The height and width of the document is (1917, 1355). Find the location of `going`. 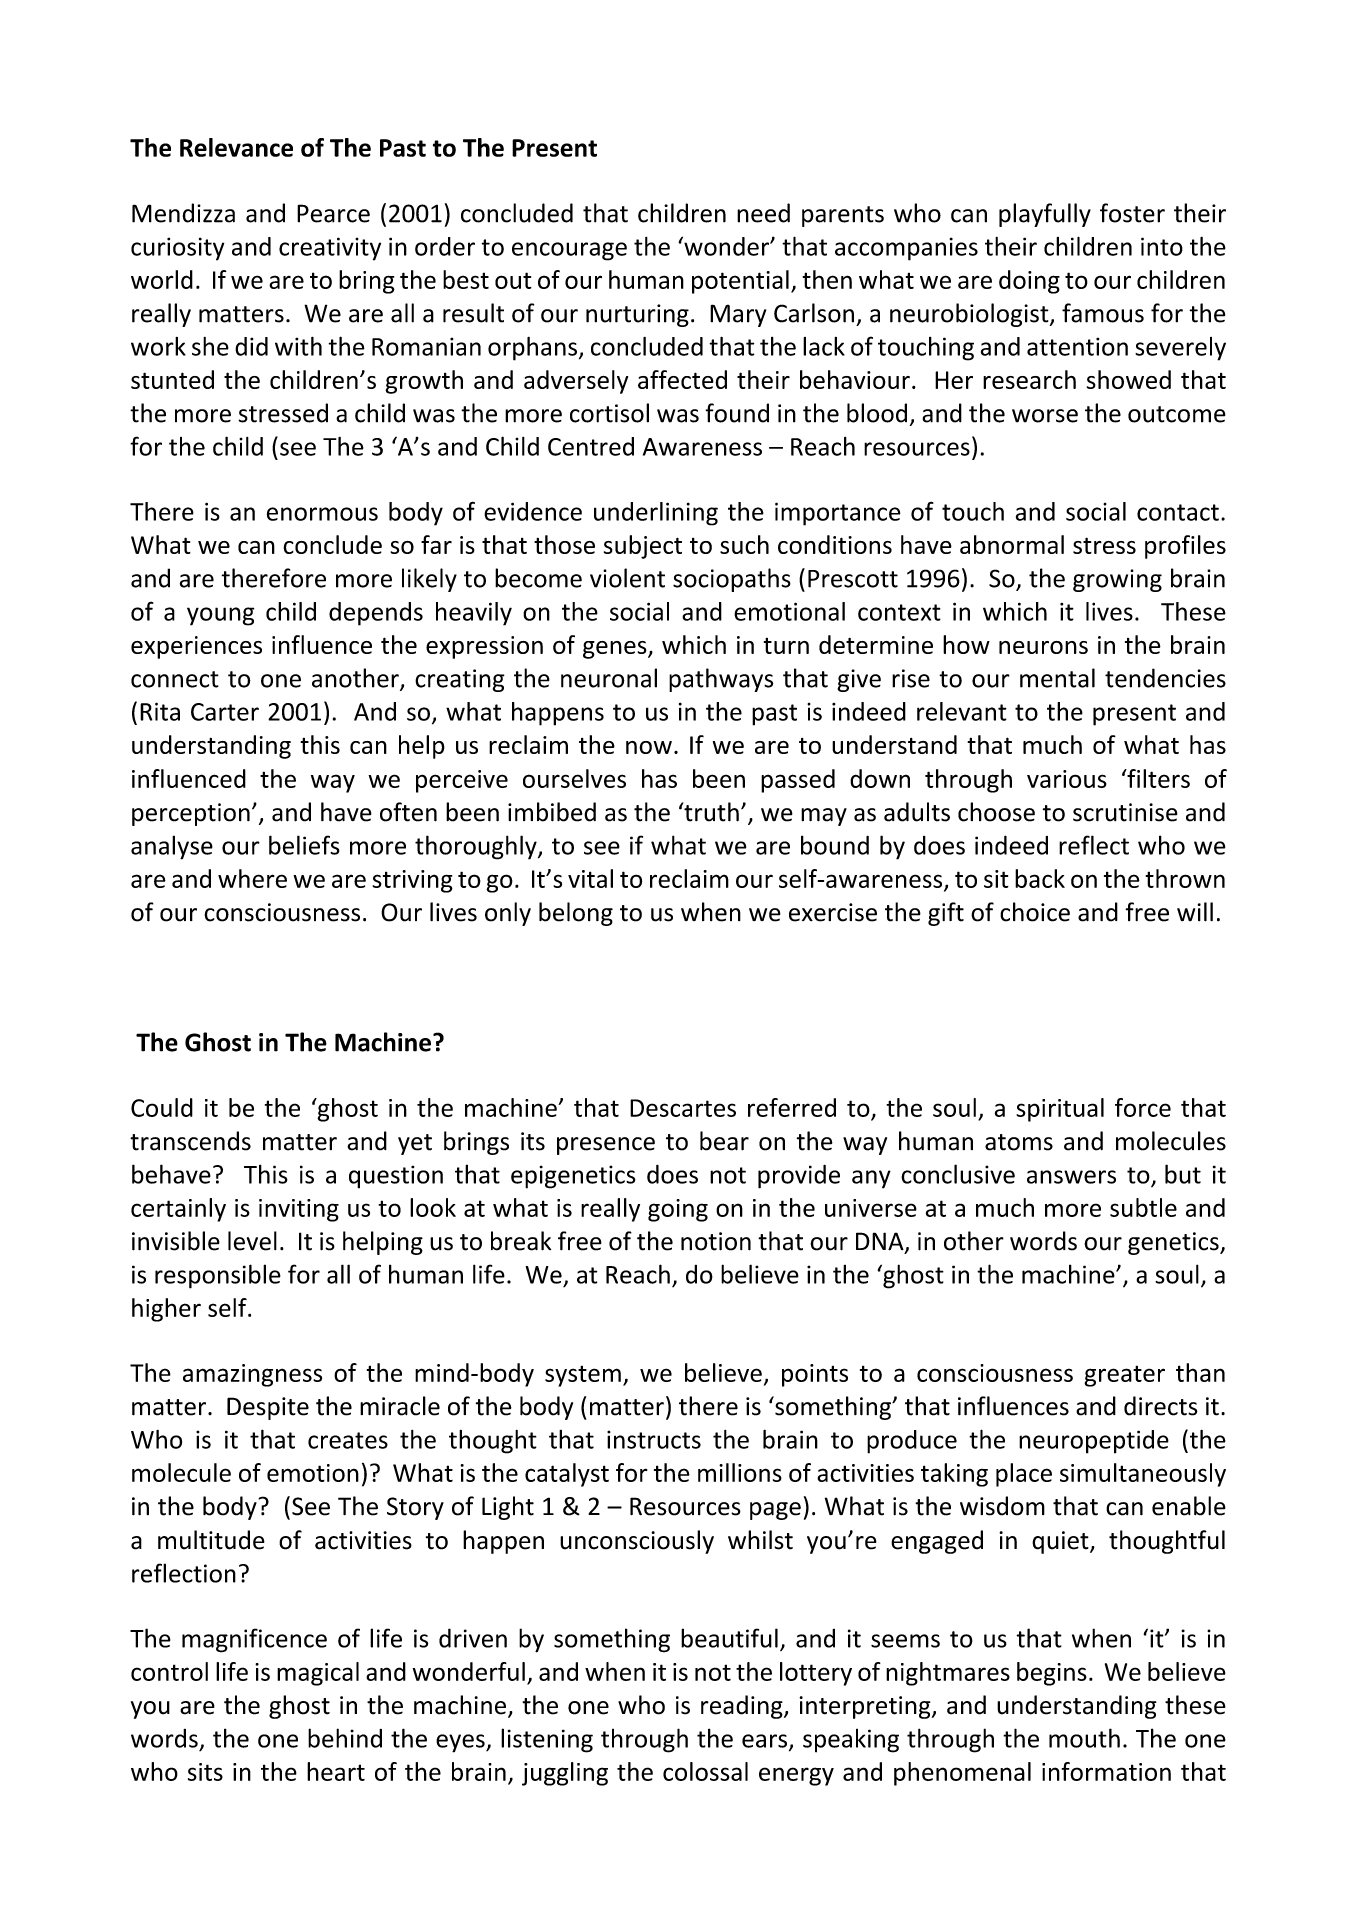

going is located at coordinates (678, 1210).
